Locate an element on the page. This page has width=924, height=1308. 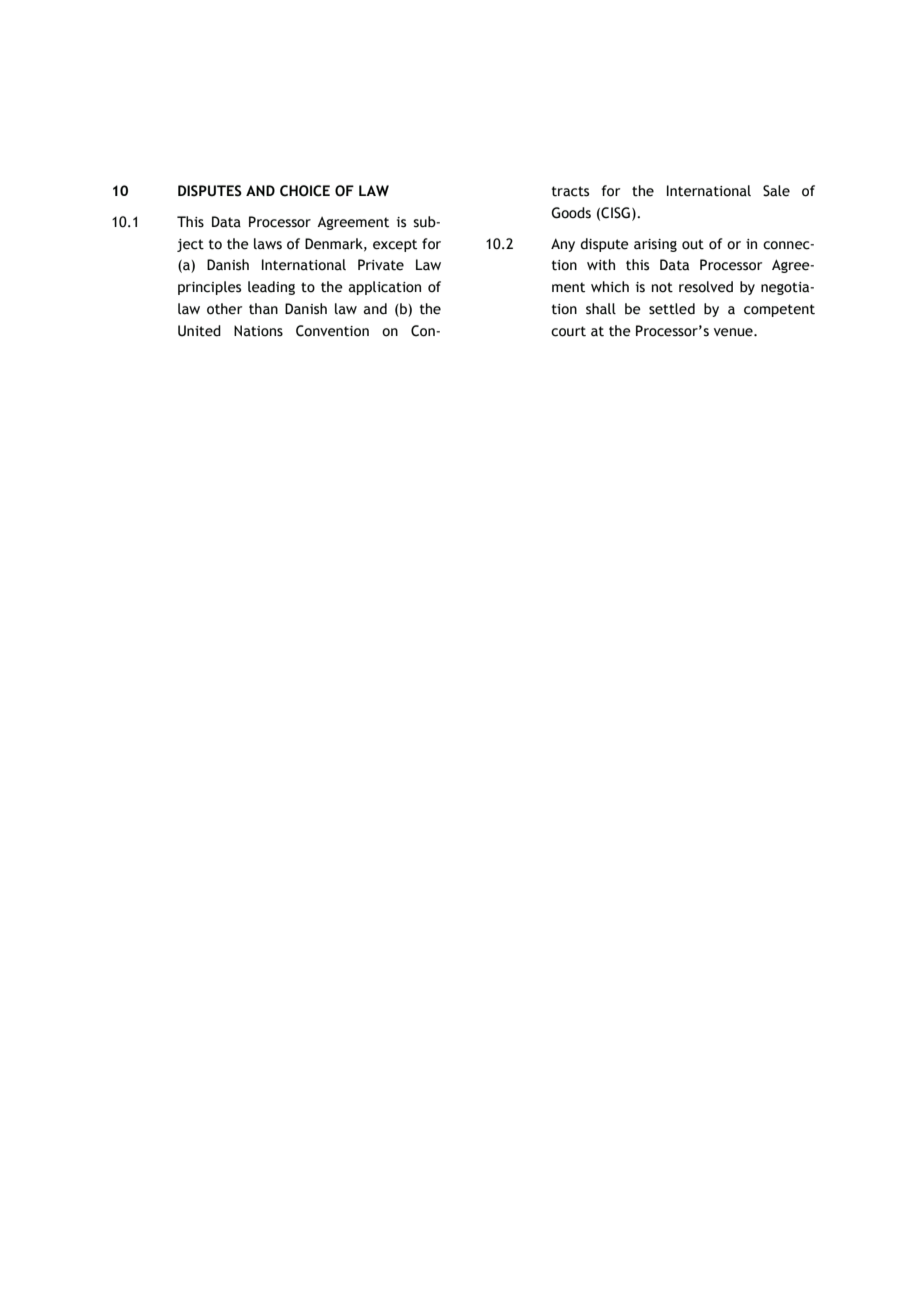
not is located at coordinates (662, 287).
